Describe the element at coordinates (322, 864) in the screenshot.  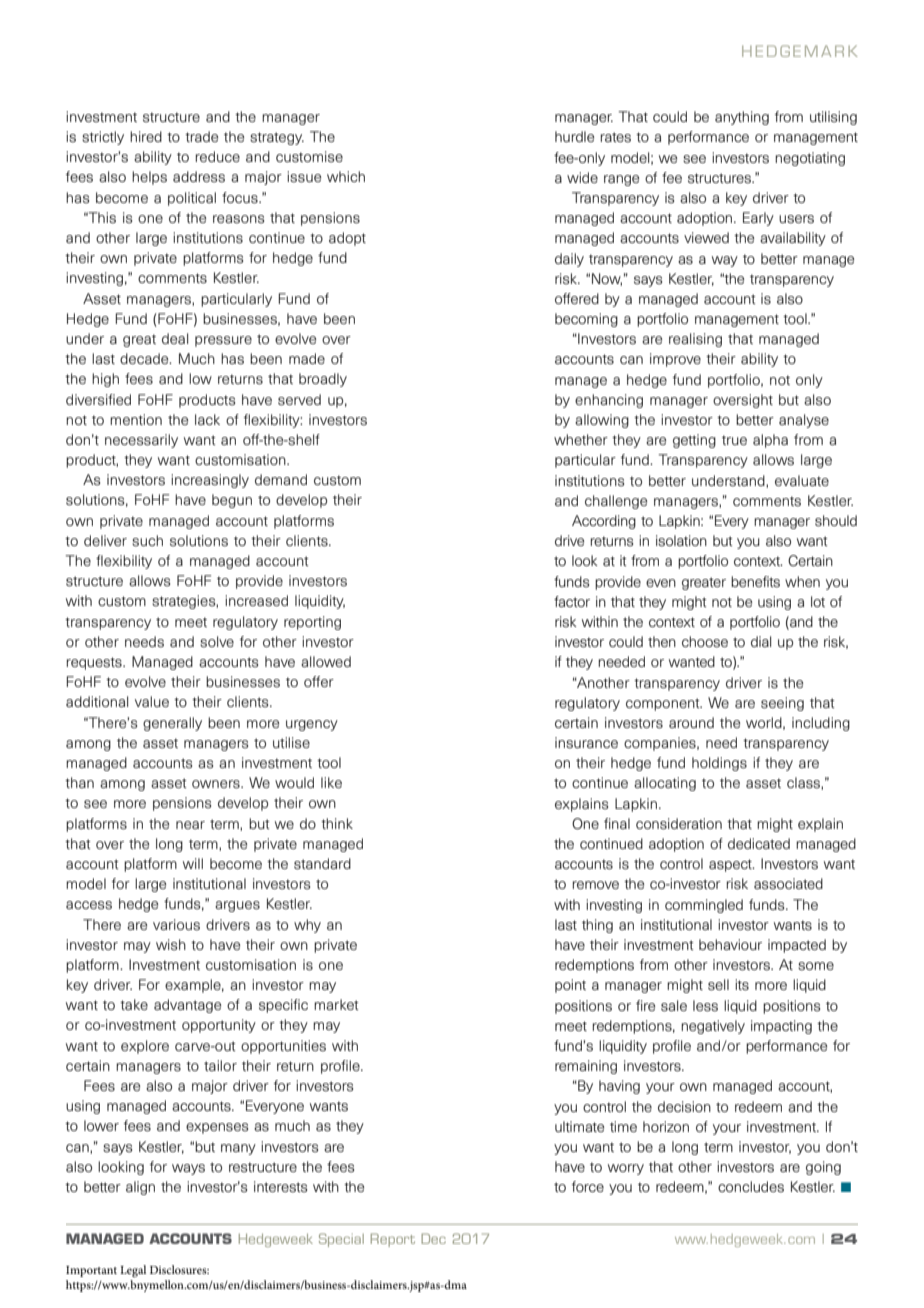
I see `standard` at that location.
